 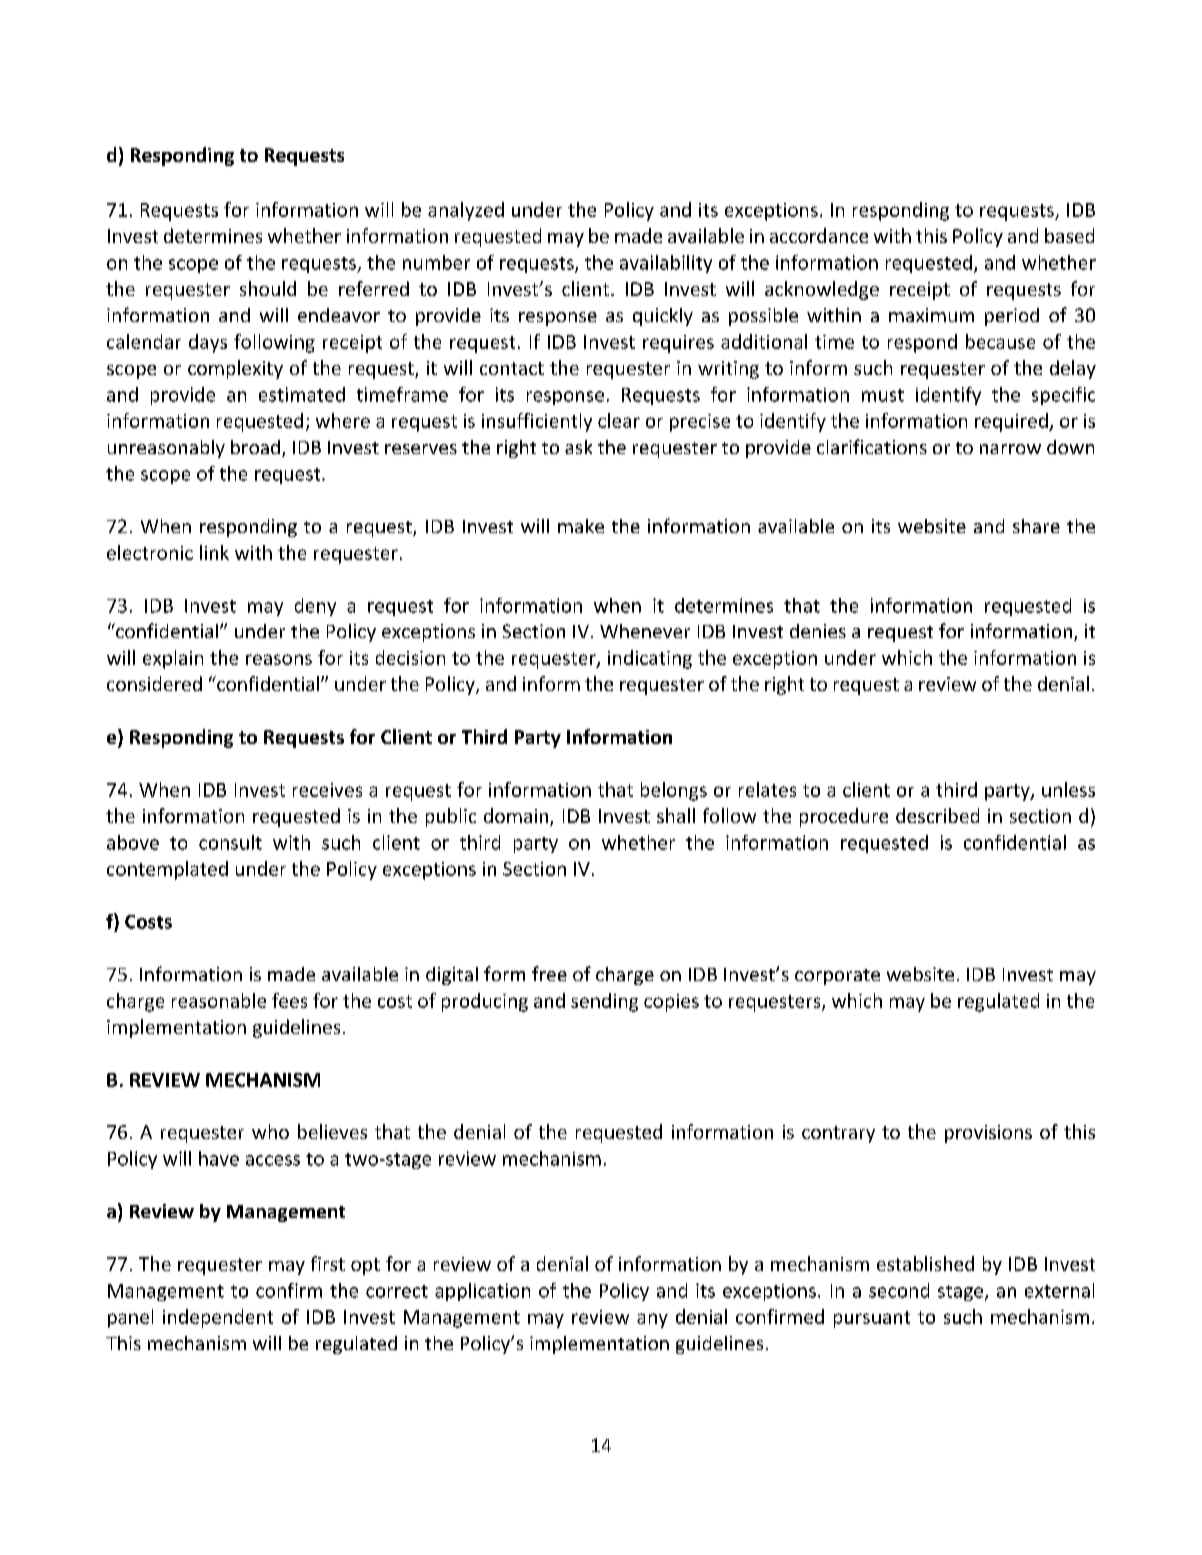 What do you see at coordinates (268, 288) in the document?
I see `should` at bounding box center [268, 288].
